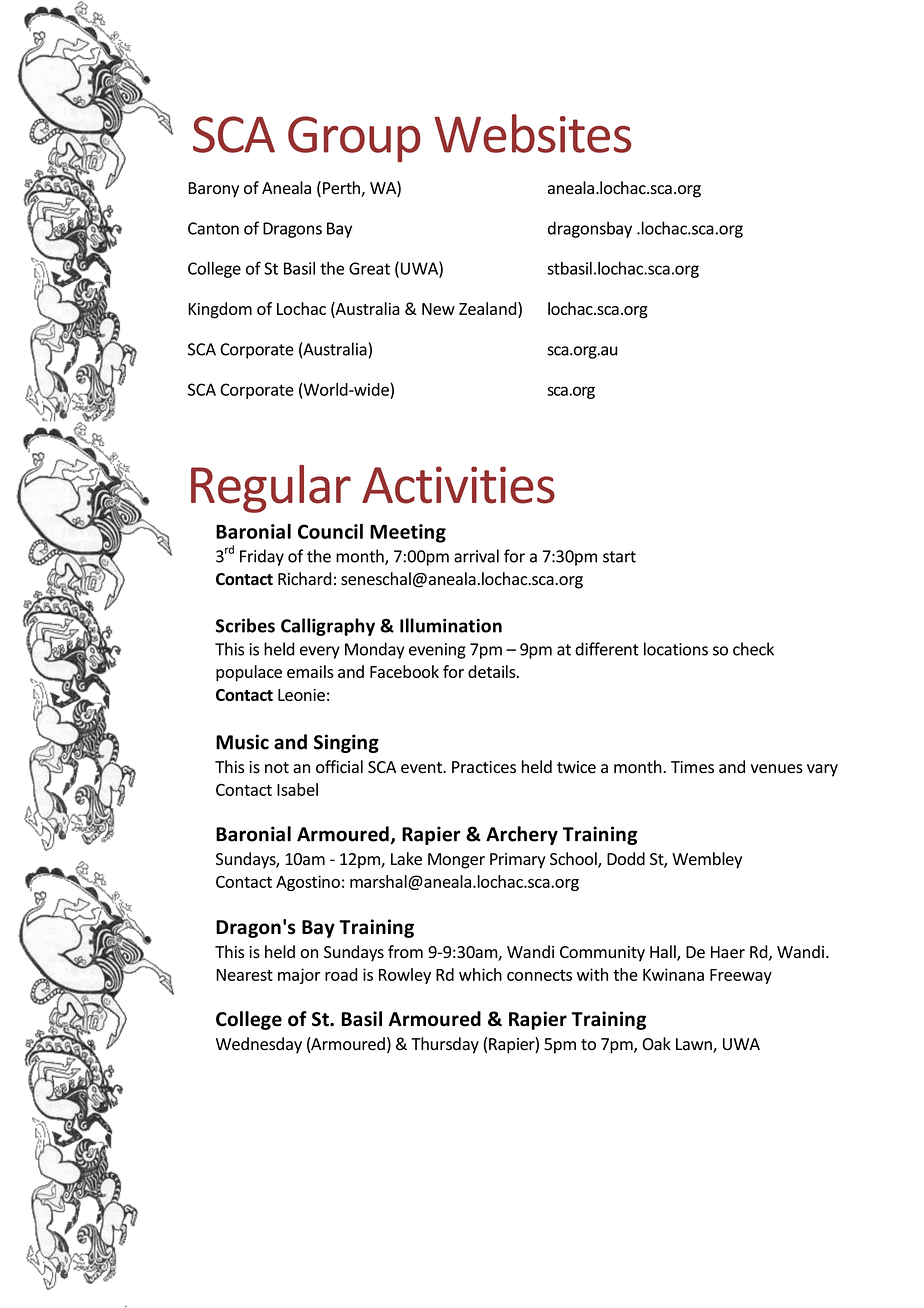 This page has width=924, height=1308. What do you see at coordinates (753, 649) in the page?
I see `check` at bounding box center [753, 649].
